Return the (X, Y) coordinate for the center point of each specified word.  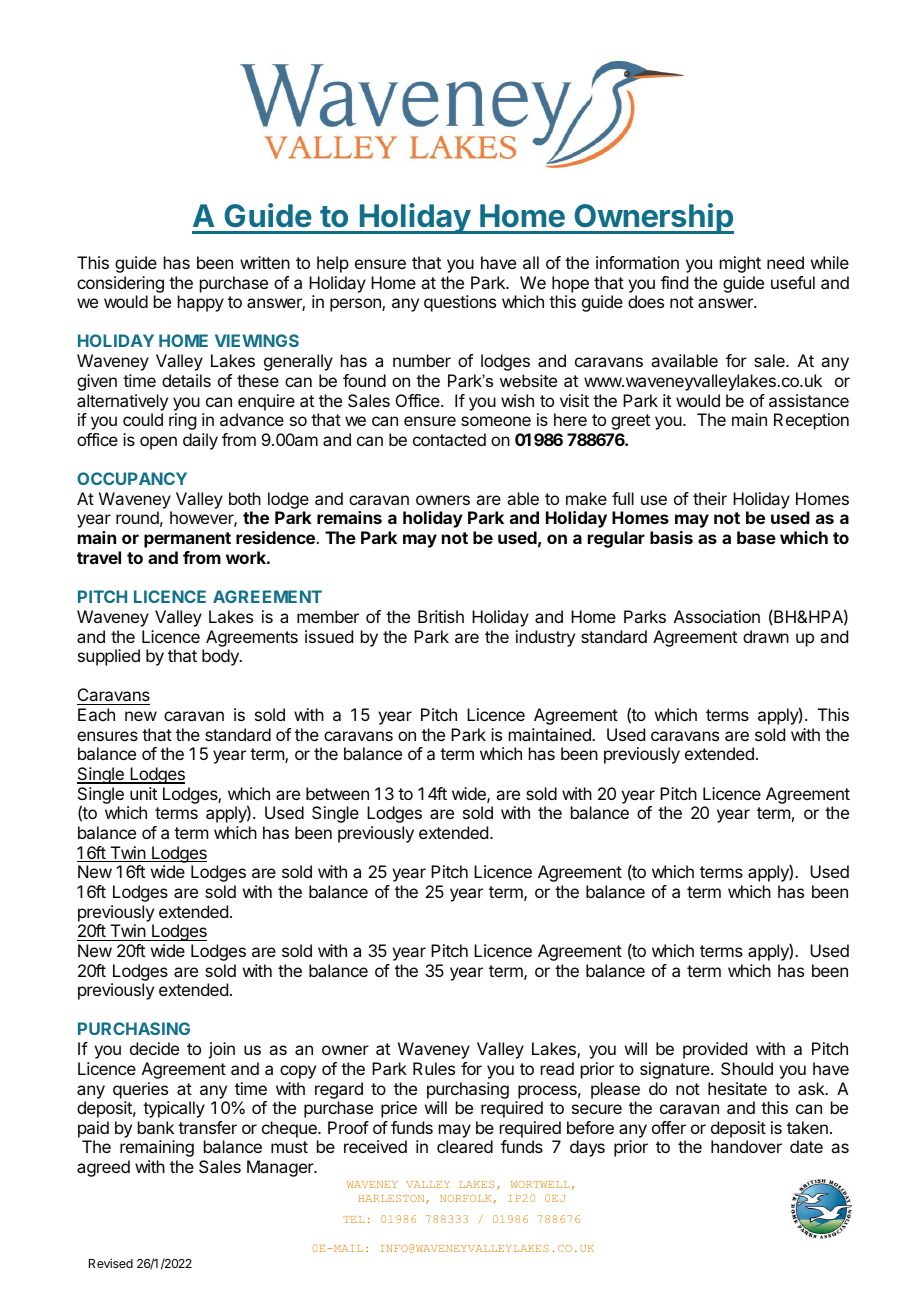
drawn (766, 636)
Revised (111, 1263)
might (740, 264)
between (337, 793)
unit (143, 793)
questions (460, 303)
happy (201, 303)
